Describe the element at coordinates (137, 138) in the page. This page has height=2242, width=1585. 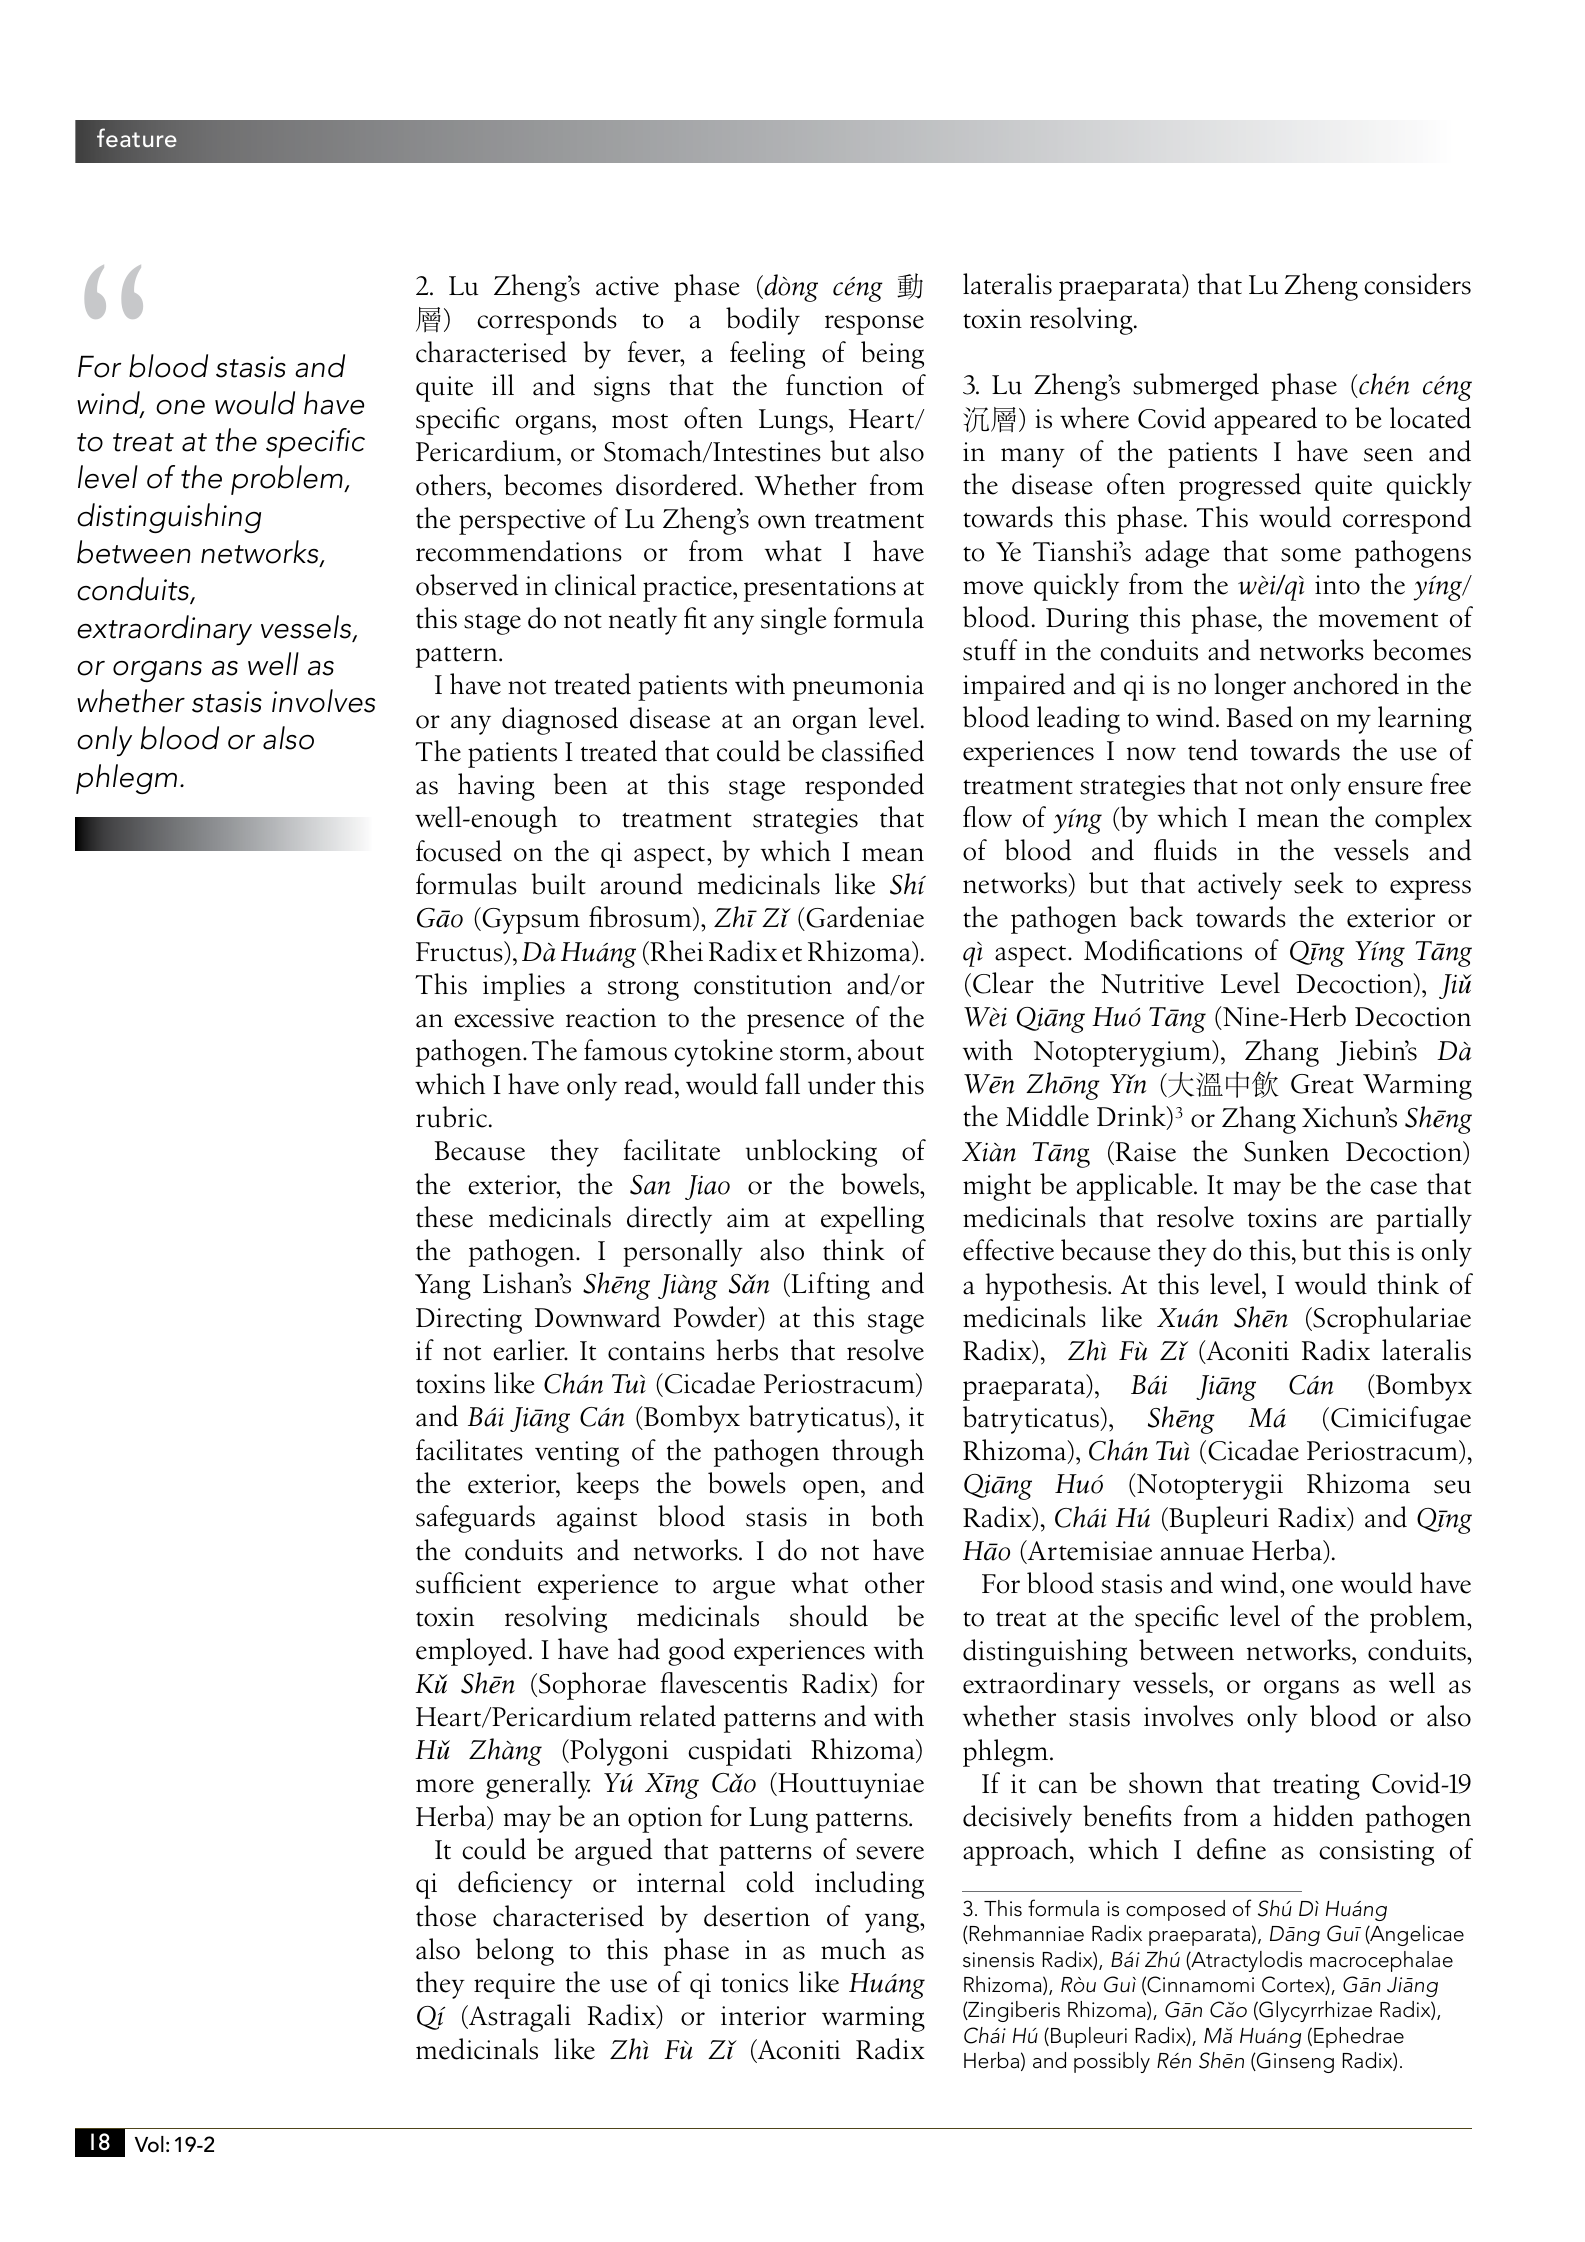
I see `feature` at that location.
